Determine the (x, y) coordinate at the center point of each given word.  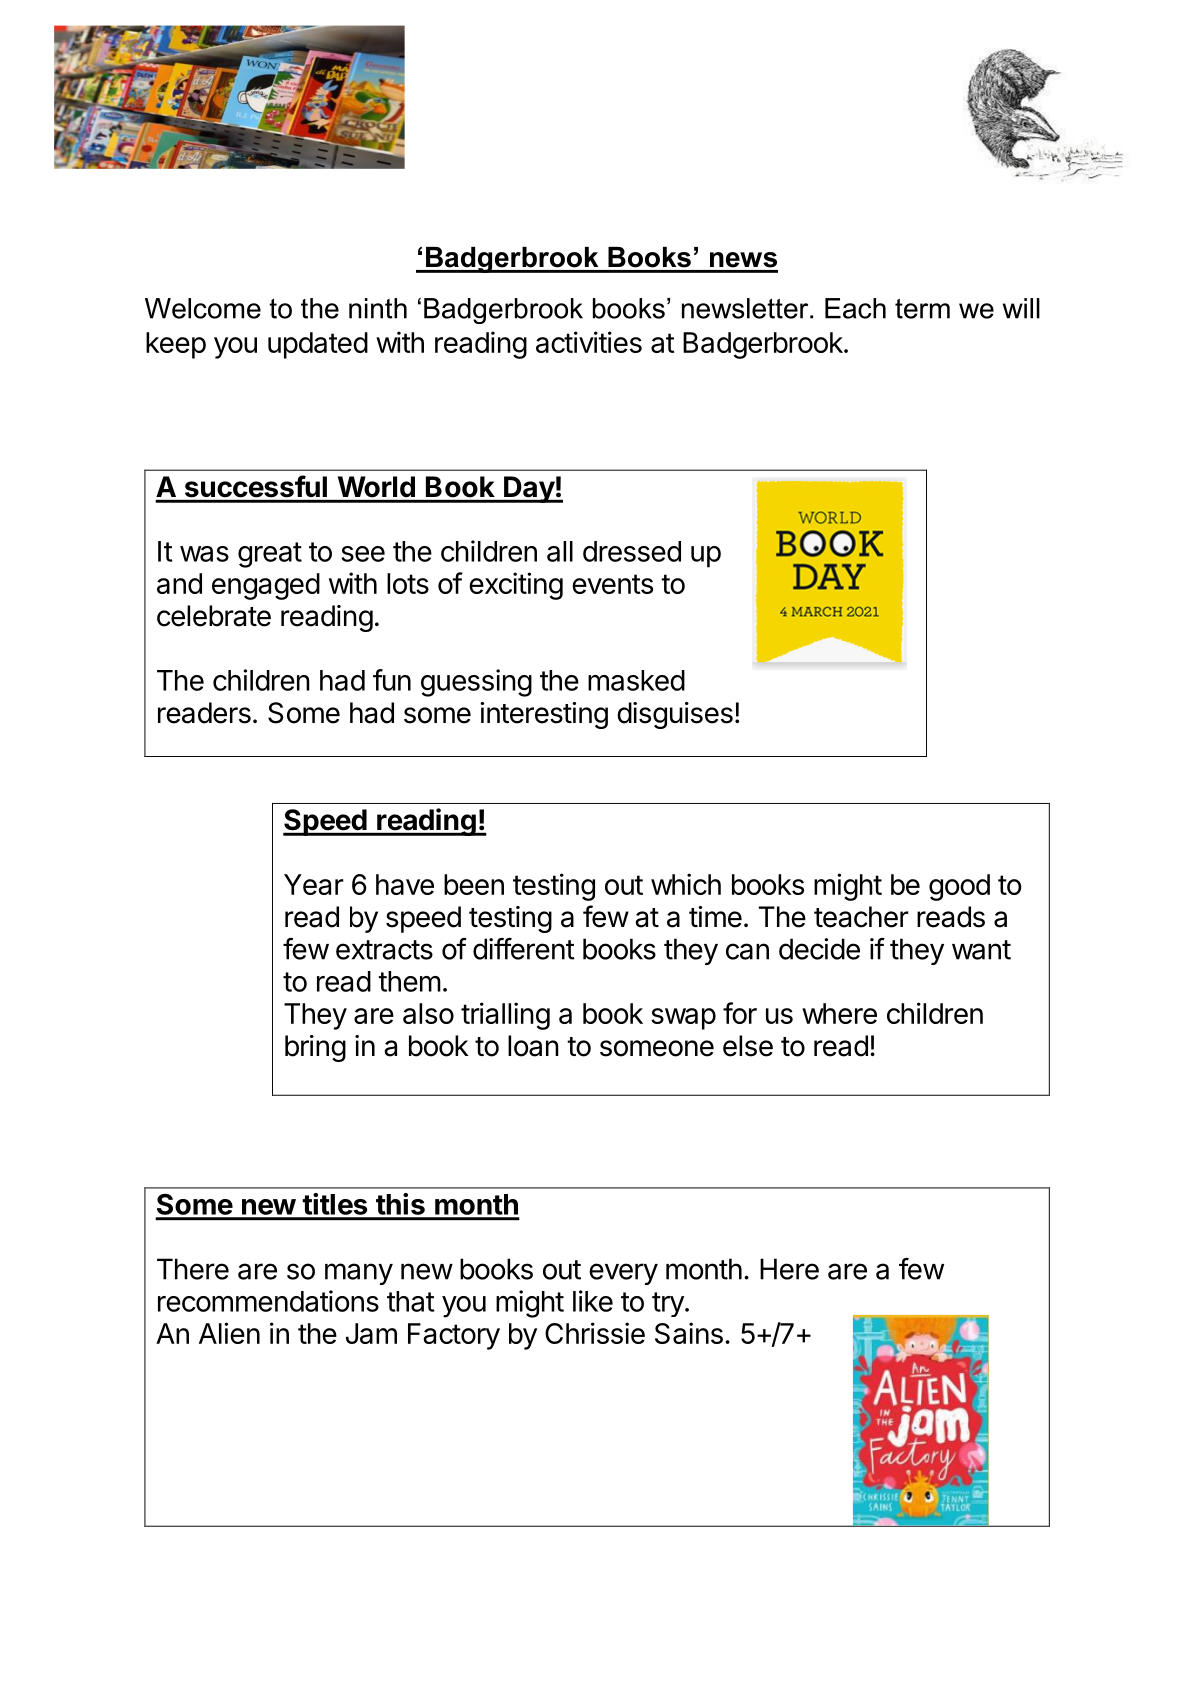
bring (315, 1048)
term (922, 309)
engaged (266, 586)
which (686, 884)
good (959, 887)
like (593, 1301)
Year (314, 884)
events (612, 584)
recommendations (268, 1301)
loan (533, 1046)
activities (589, 342)
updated (318, 345)
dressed (632, 551)
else (748, 1046)
